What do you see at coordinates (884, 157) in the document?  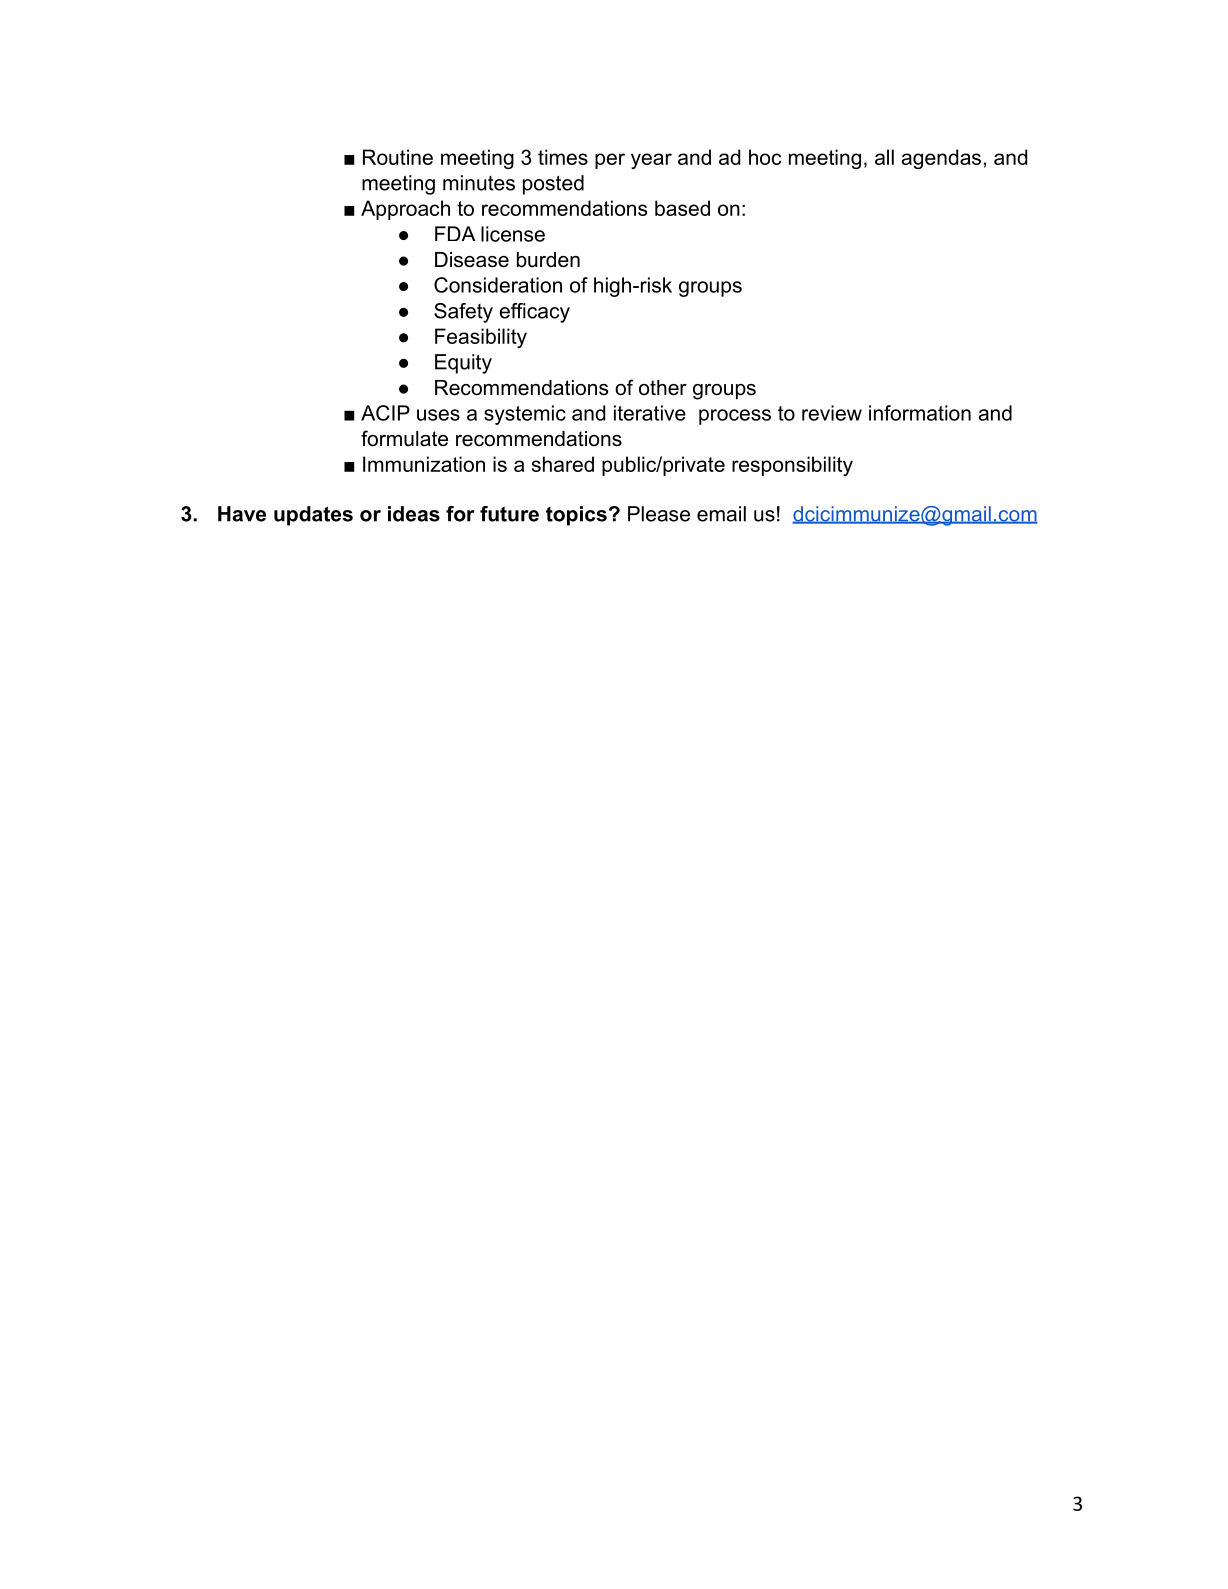 I see `all` at bounding box center [884, 157].
